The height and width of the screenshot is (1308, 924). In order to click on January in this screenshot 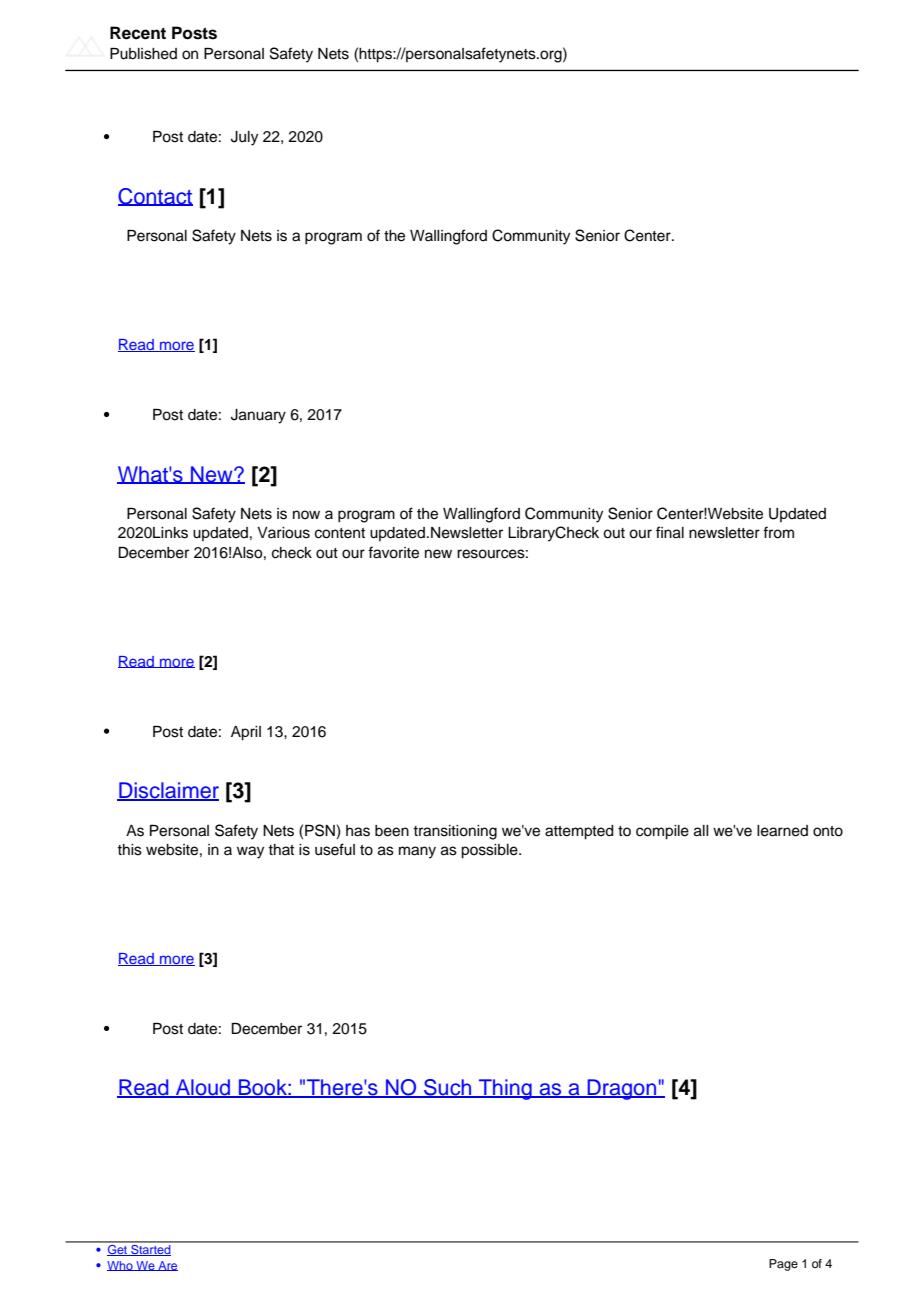, I will do `click(258, 416)`.
